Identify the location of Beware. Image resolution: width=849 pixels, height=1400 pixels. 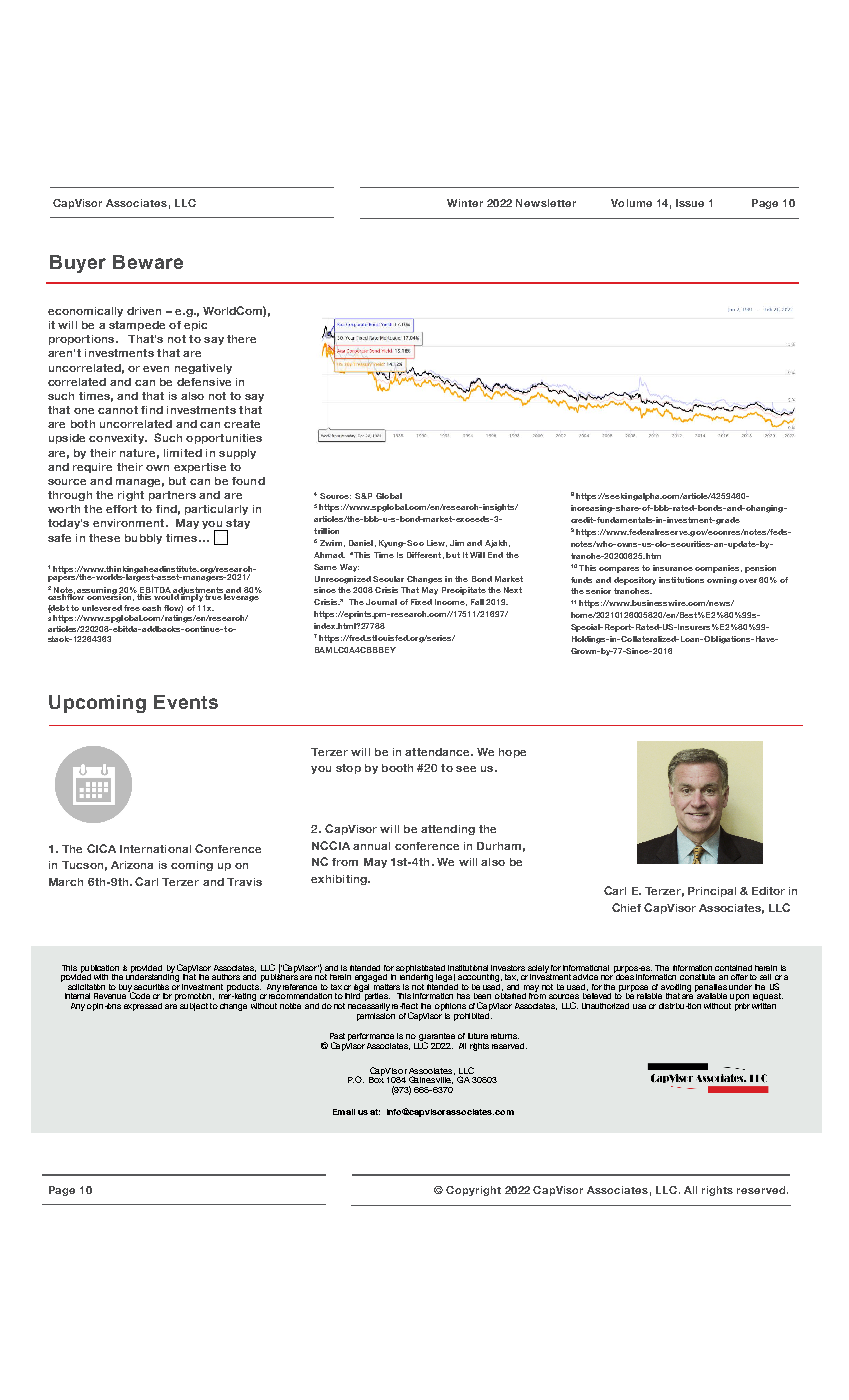
(148, 262).
